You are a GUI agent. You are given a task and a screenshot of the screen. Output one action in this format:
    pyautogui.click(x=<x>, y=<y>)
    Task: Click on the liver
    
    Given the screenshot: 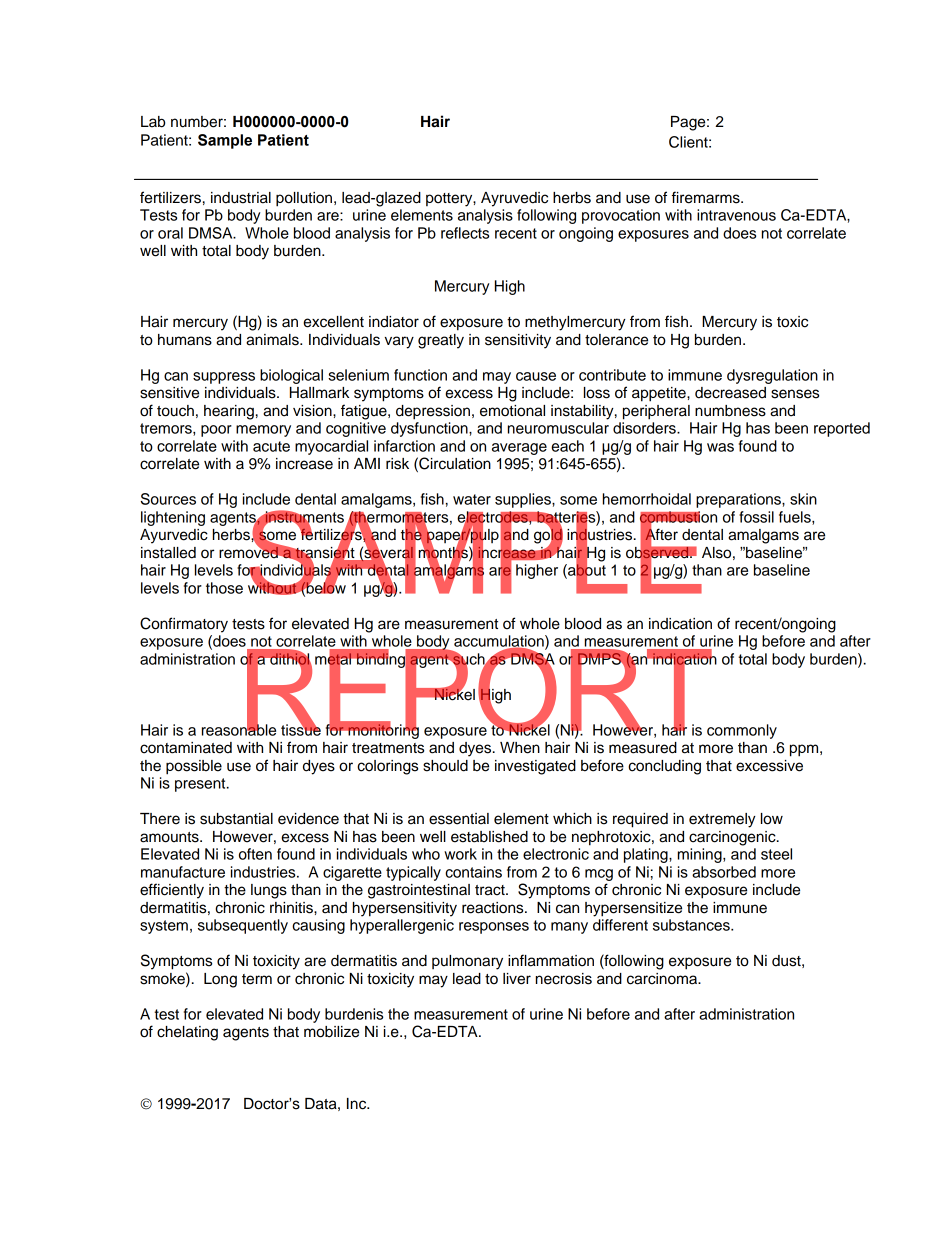 What is the action you would take?
    pyautogui.click(x=517, y=979)
